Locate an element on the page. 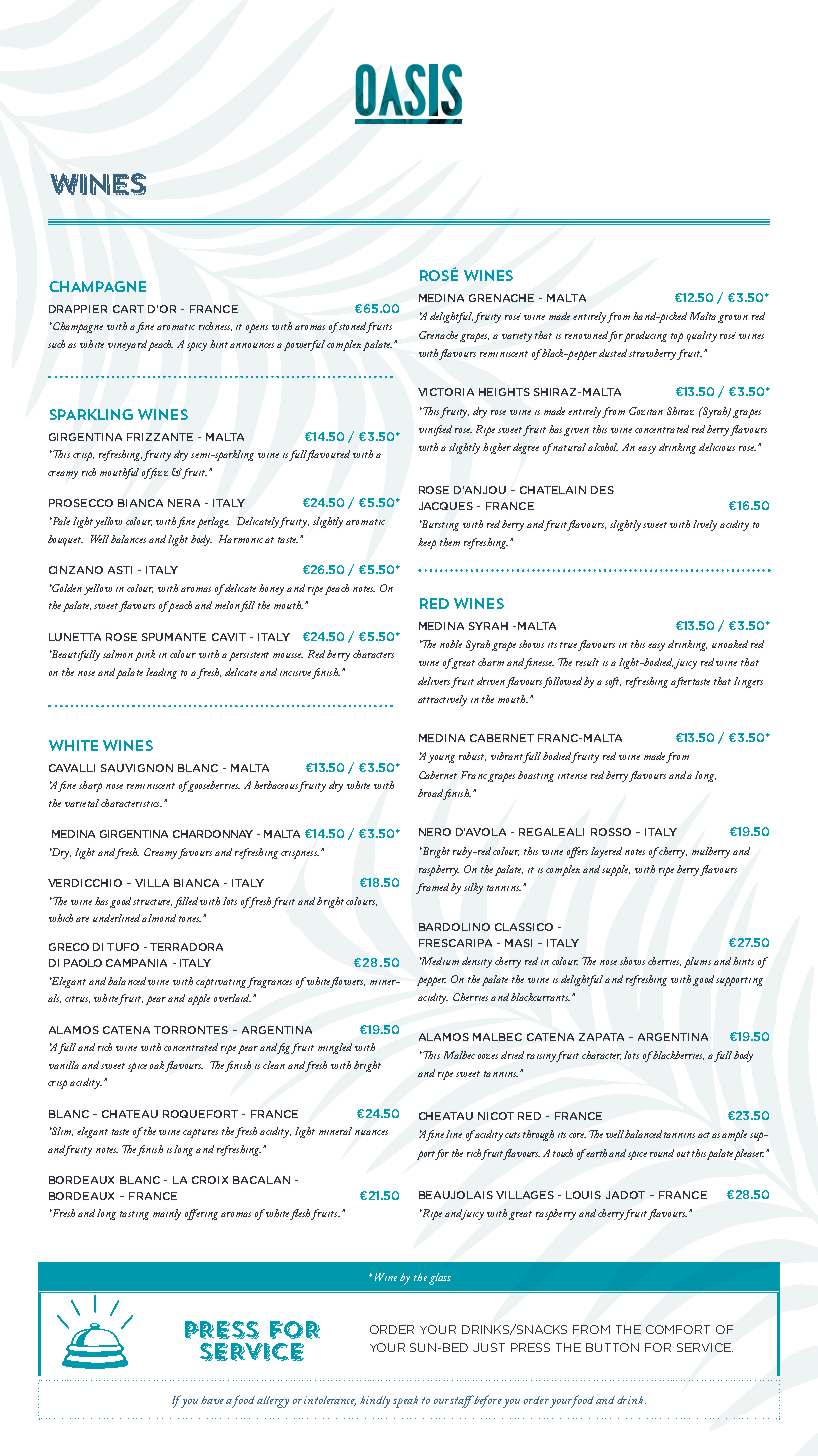  CART is located at coordinates (128, 309).
